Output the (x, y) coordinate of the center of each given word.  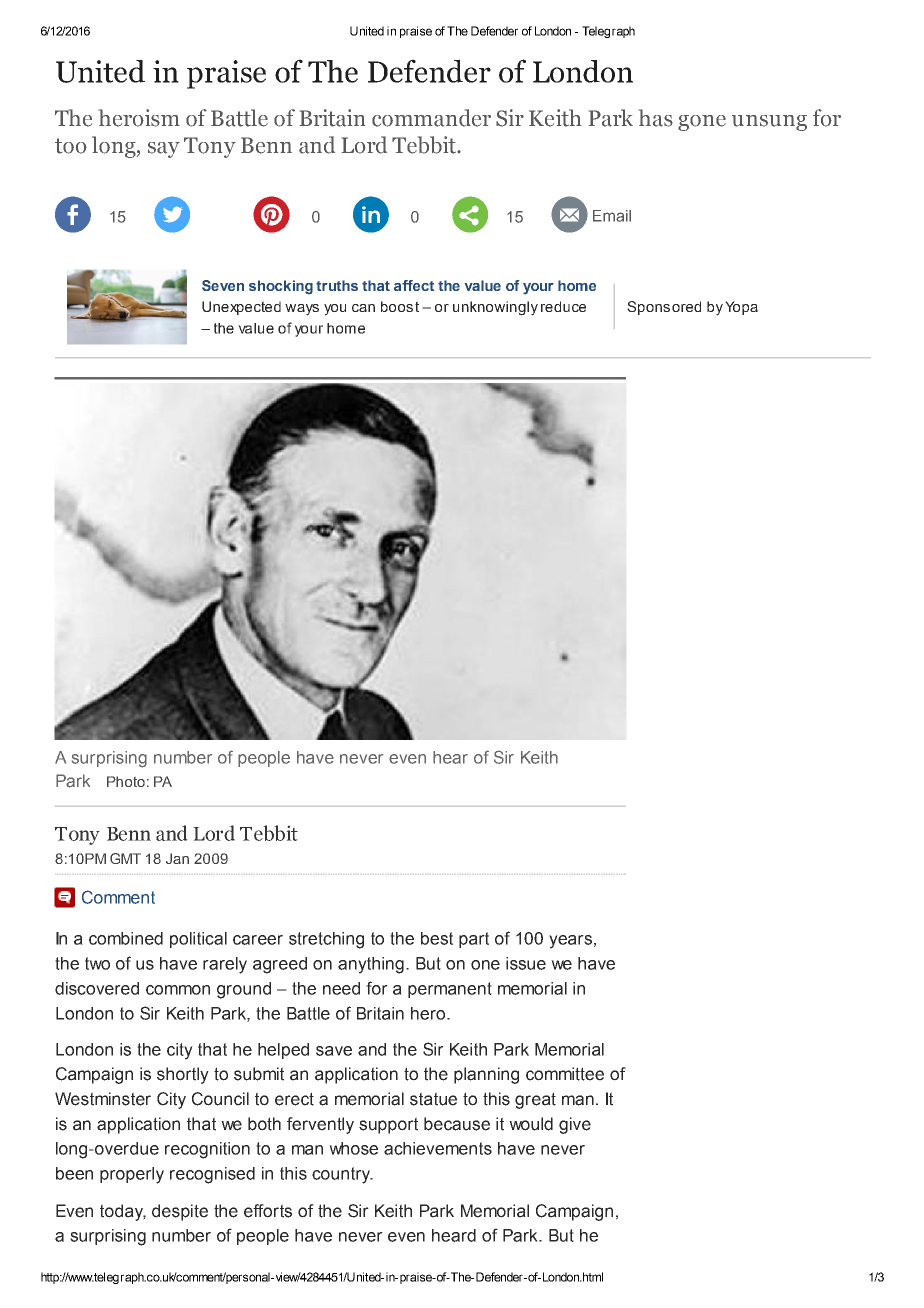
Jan (177, 858)
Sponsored (664, 308)
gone (702, 123)
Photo (126, 781)
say (164, 150)
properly (132, 1175)
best (437, 938)
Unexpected (241, 308)
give (575, 1125)
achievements (438, 1148)
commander (431, 118)
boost (400, 306)
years (570, 942)
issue (526, 963)
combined (126, 938)
